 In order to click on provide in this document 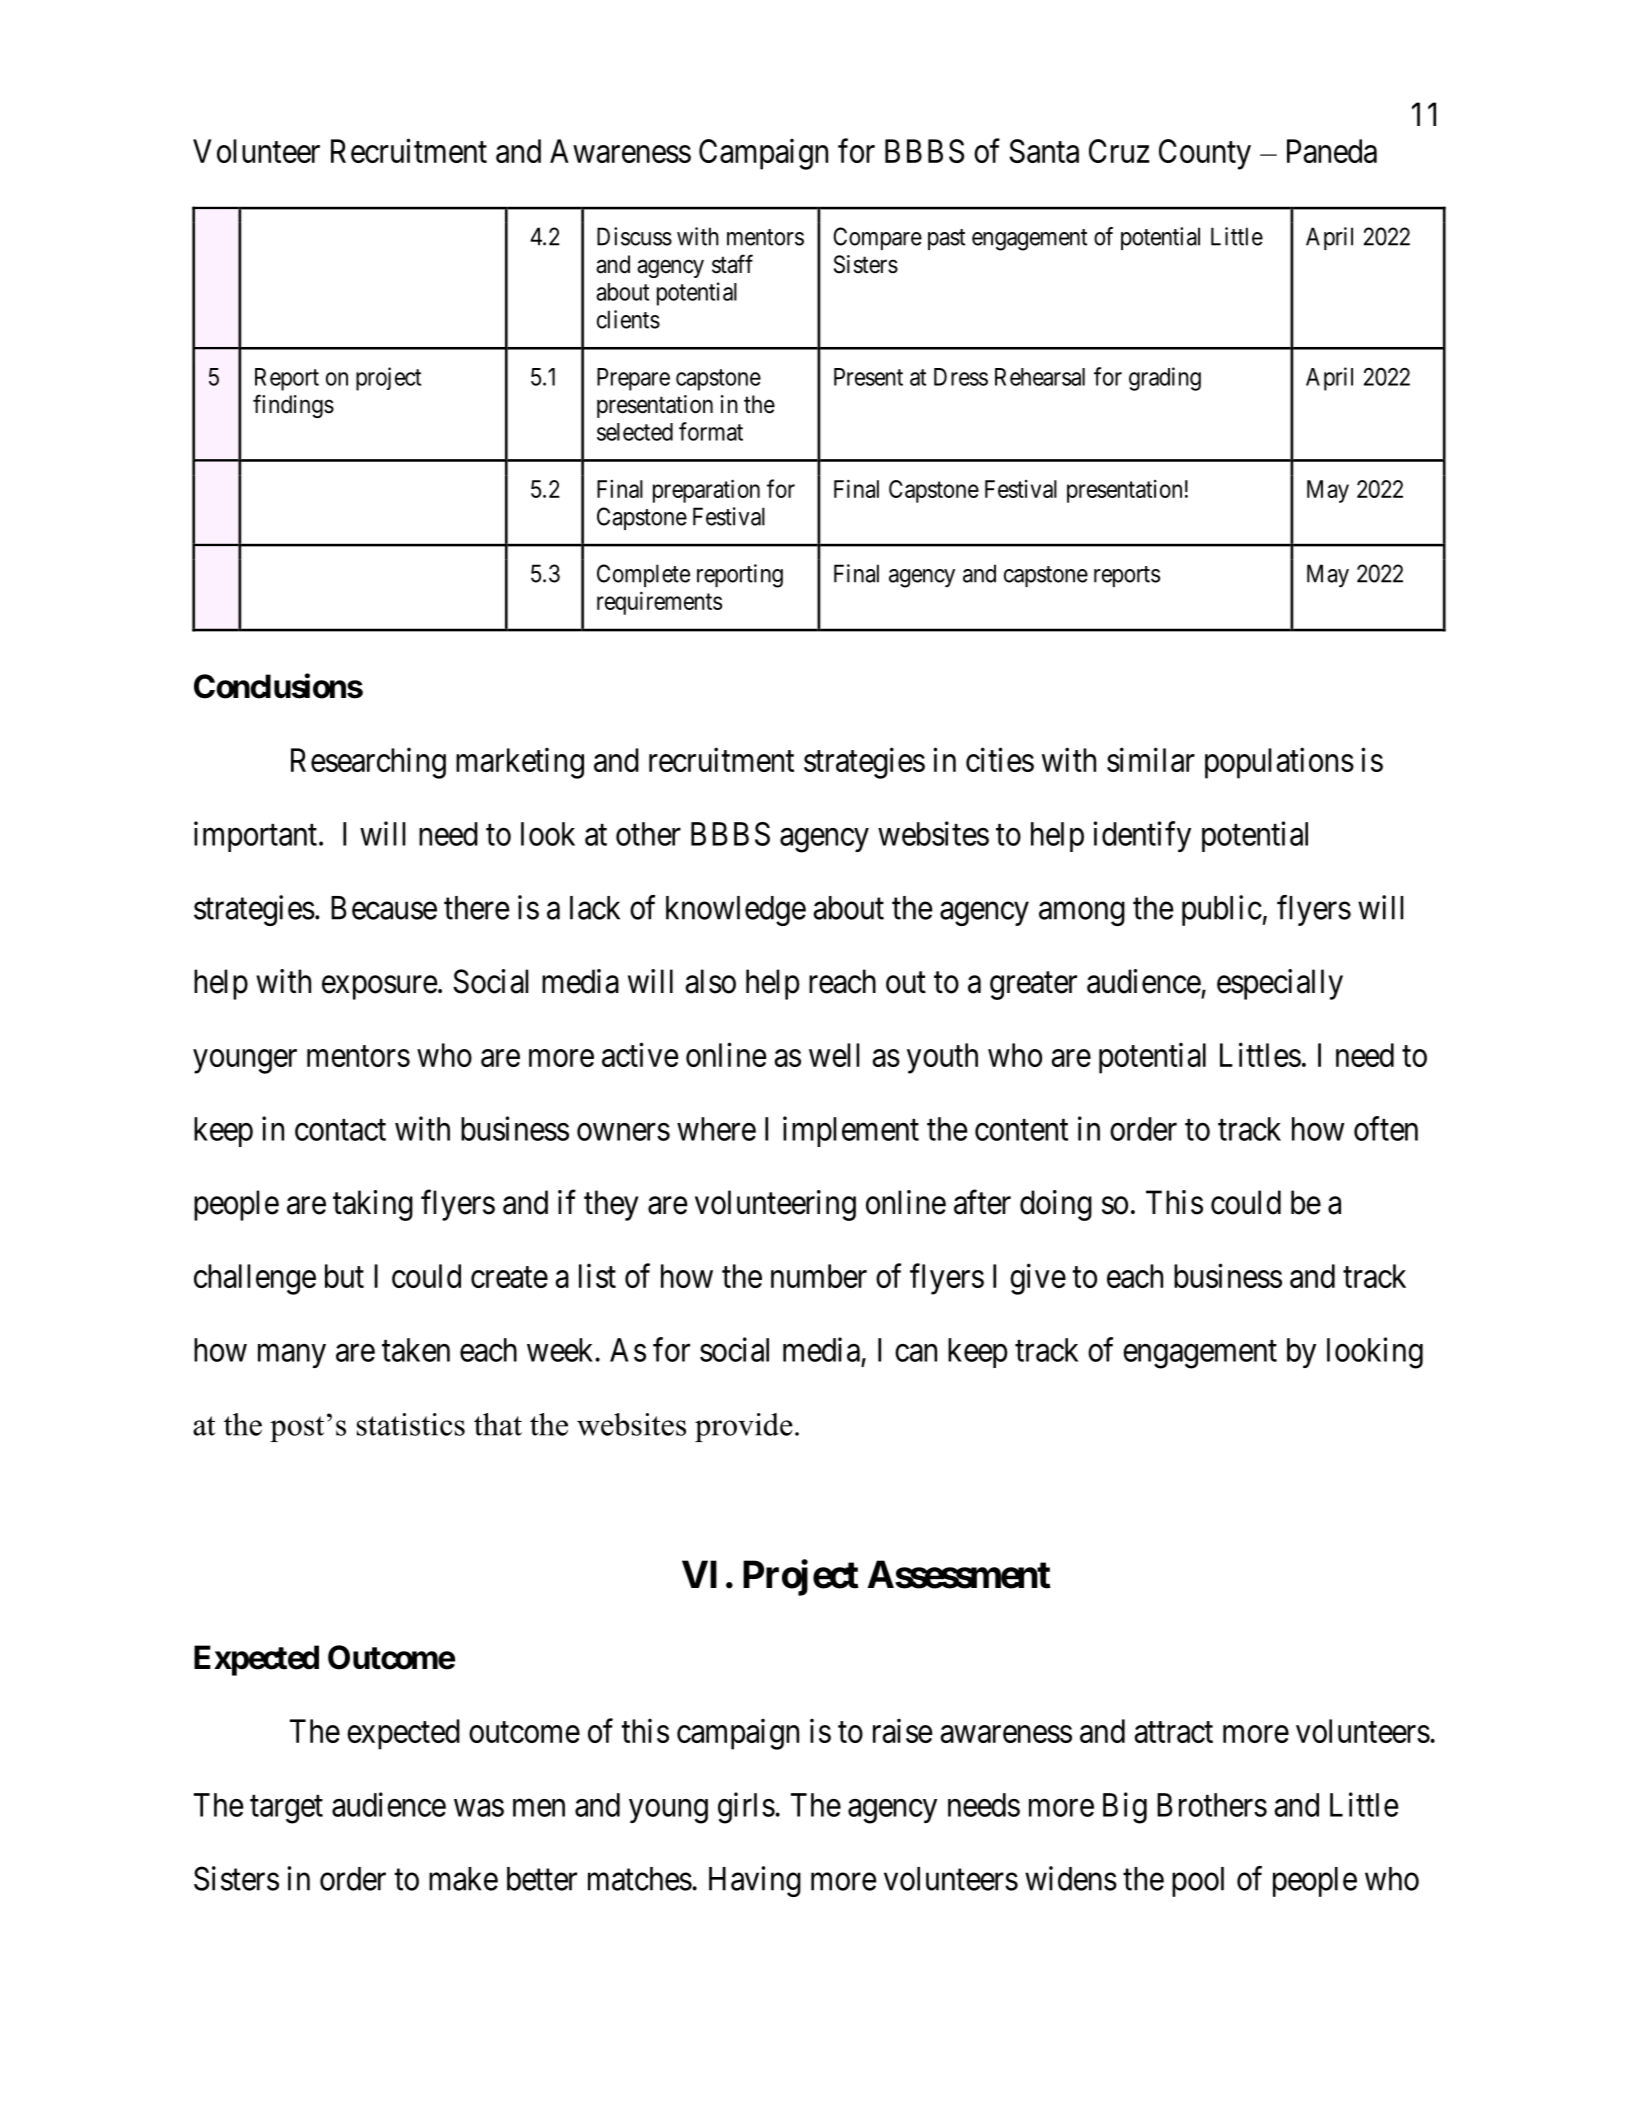, I will do `click(744, 1427)`.
